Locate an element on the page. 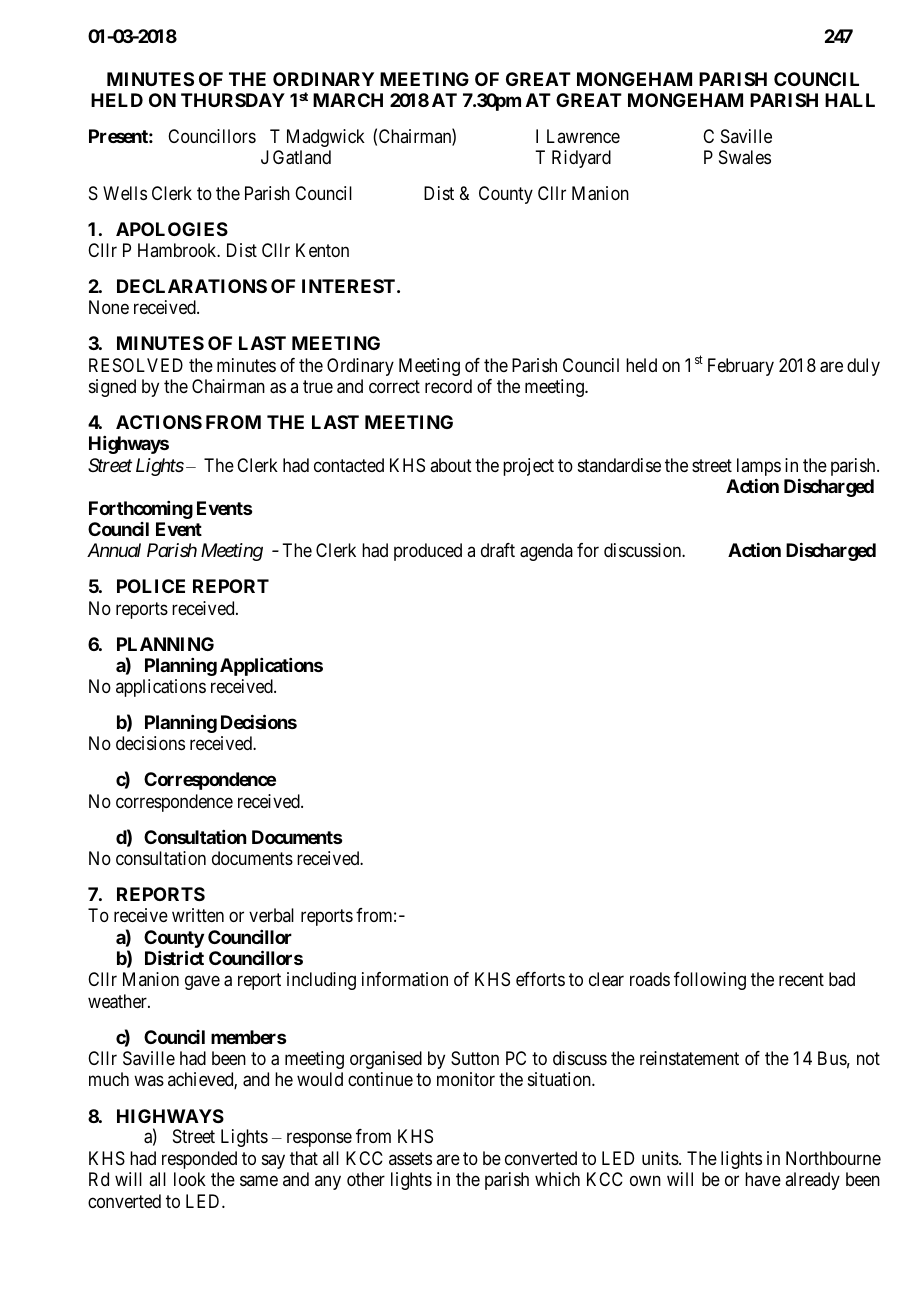 The width and height of the page is (924, 1308). efforts is located at coordinates (540, 979).
